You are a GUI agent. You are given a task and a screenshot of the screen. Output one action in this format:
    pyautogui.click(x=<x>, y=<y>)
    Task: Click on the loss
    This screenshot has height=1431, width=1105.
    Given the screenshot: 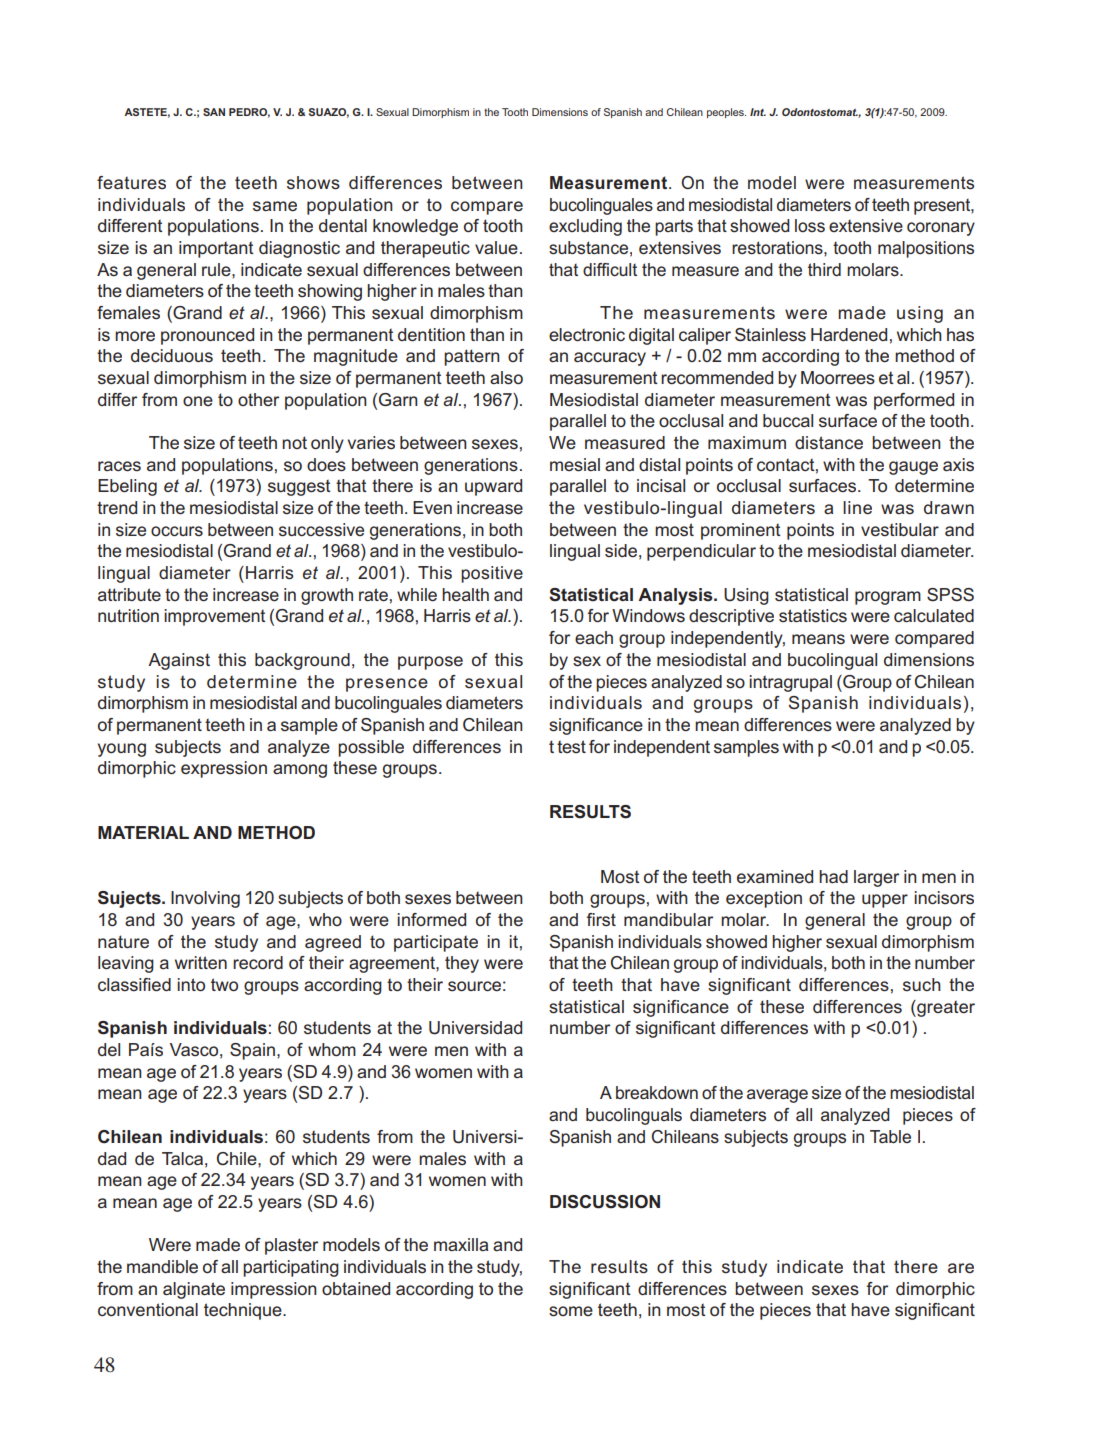 What is the action you would take?
    pyautogui.click(x=810, y=225)
